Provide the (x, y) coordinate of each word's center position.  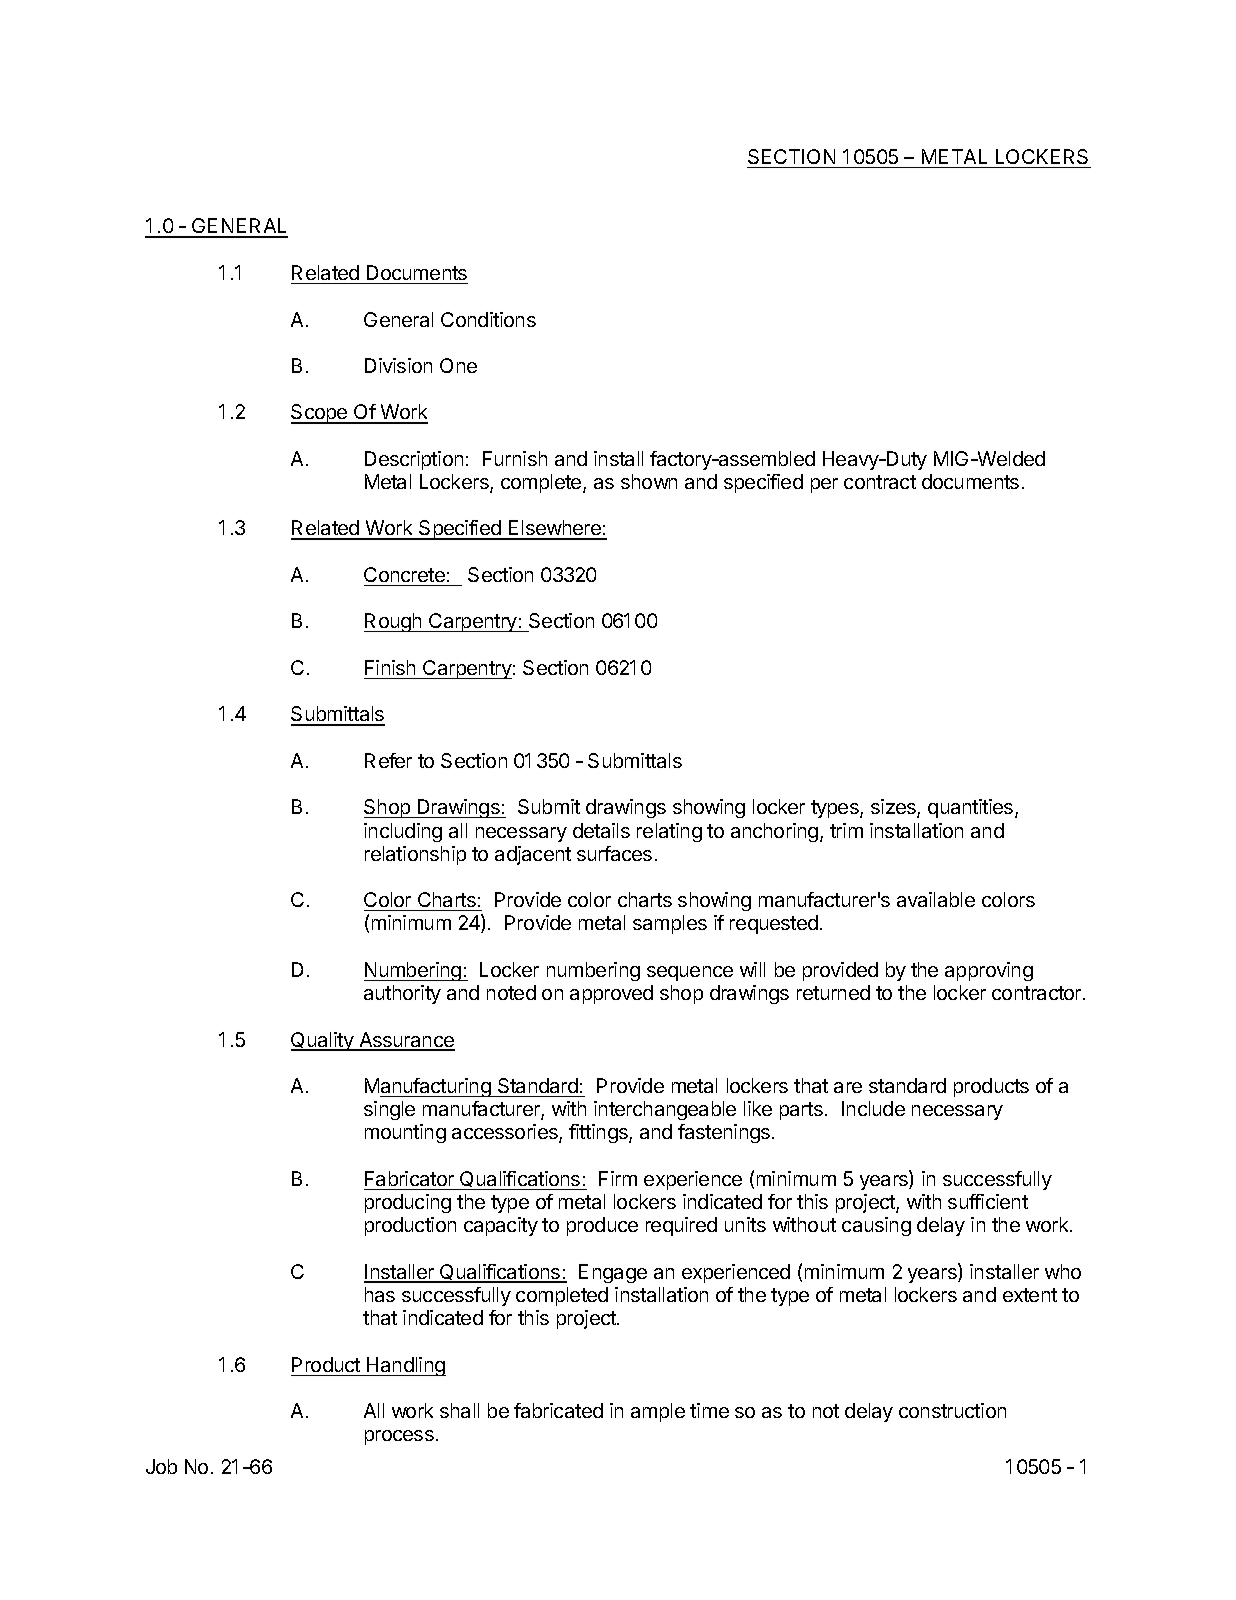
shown (649, 481)
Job (161, 1466)
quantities (972, 808)
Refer (388, 760)
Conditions (488, 319)
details (601, 830)
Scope (320, 414)
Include (873, 1108)
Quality (323, 1041)
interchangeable (665, 1110)
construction (952, 1410)
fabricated (558, 1410)
